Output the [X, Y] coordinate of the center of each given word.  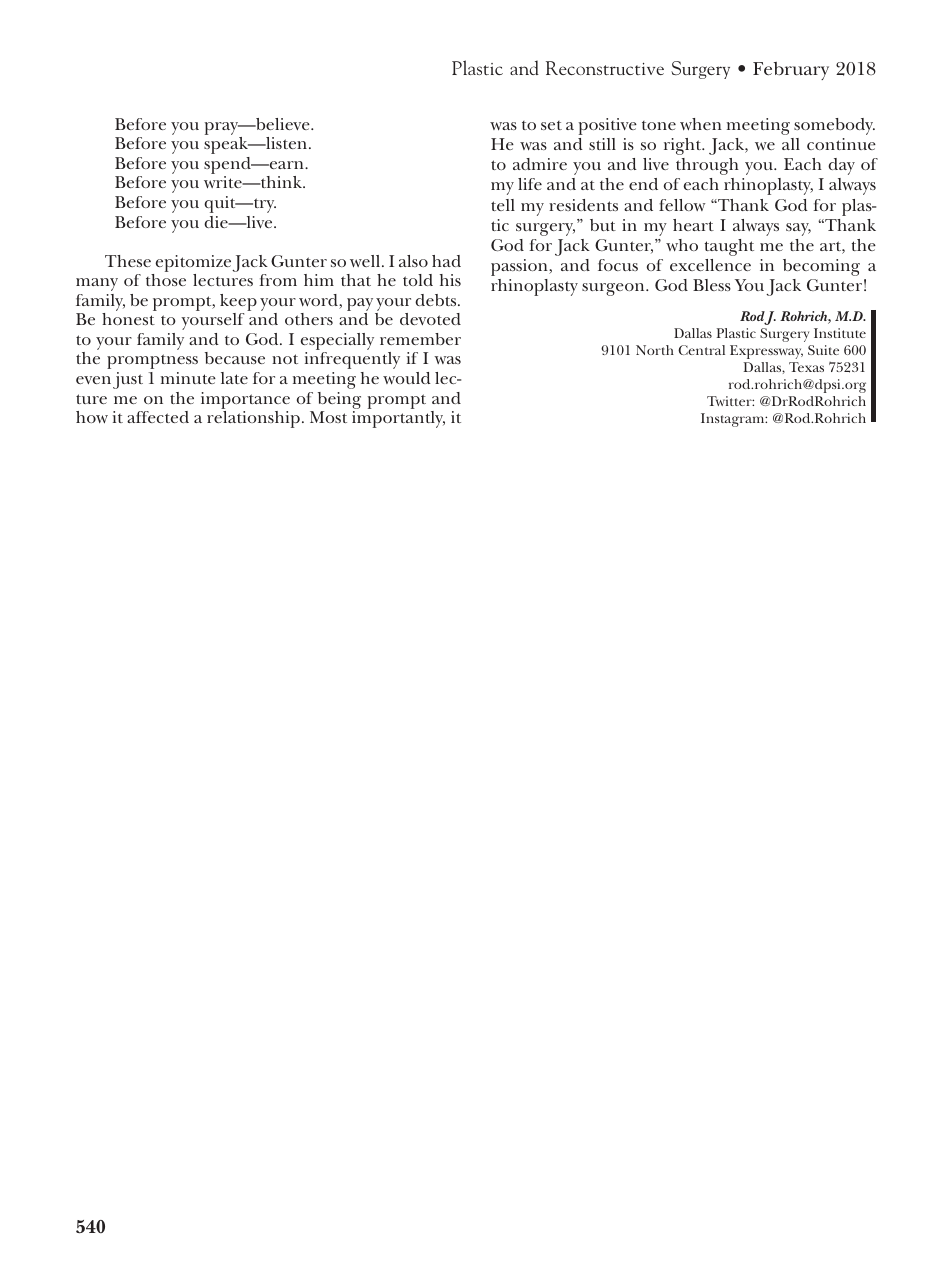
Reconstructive [605, 68]
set [551, 125]
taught [729, 247]
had [446, 261]
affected [158, 417]
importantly [398, 419]
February [791, 71]
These [128, 261]
